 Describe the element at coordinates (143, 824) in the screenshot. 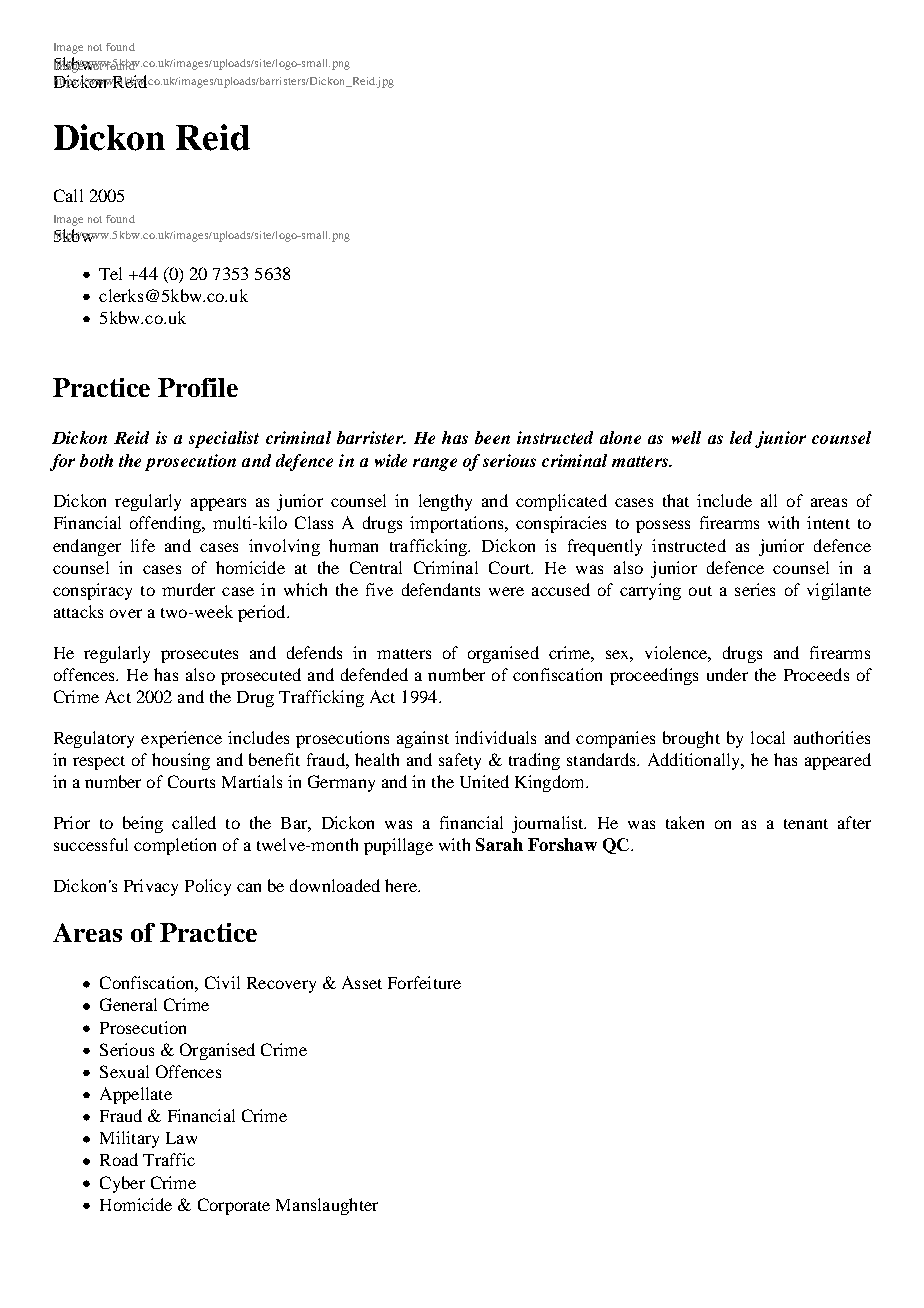

I see `being` at that location.
